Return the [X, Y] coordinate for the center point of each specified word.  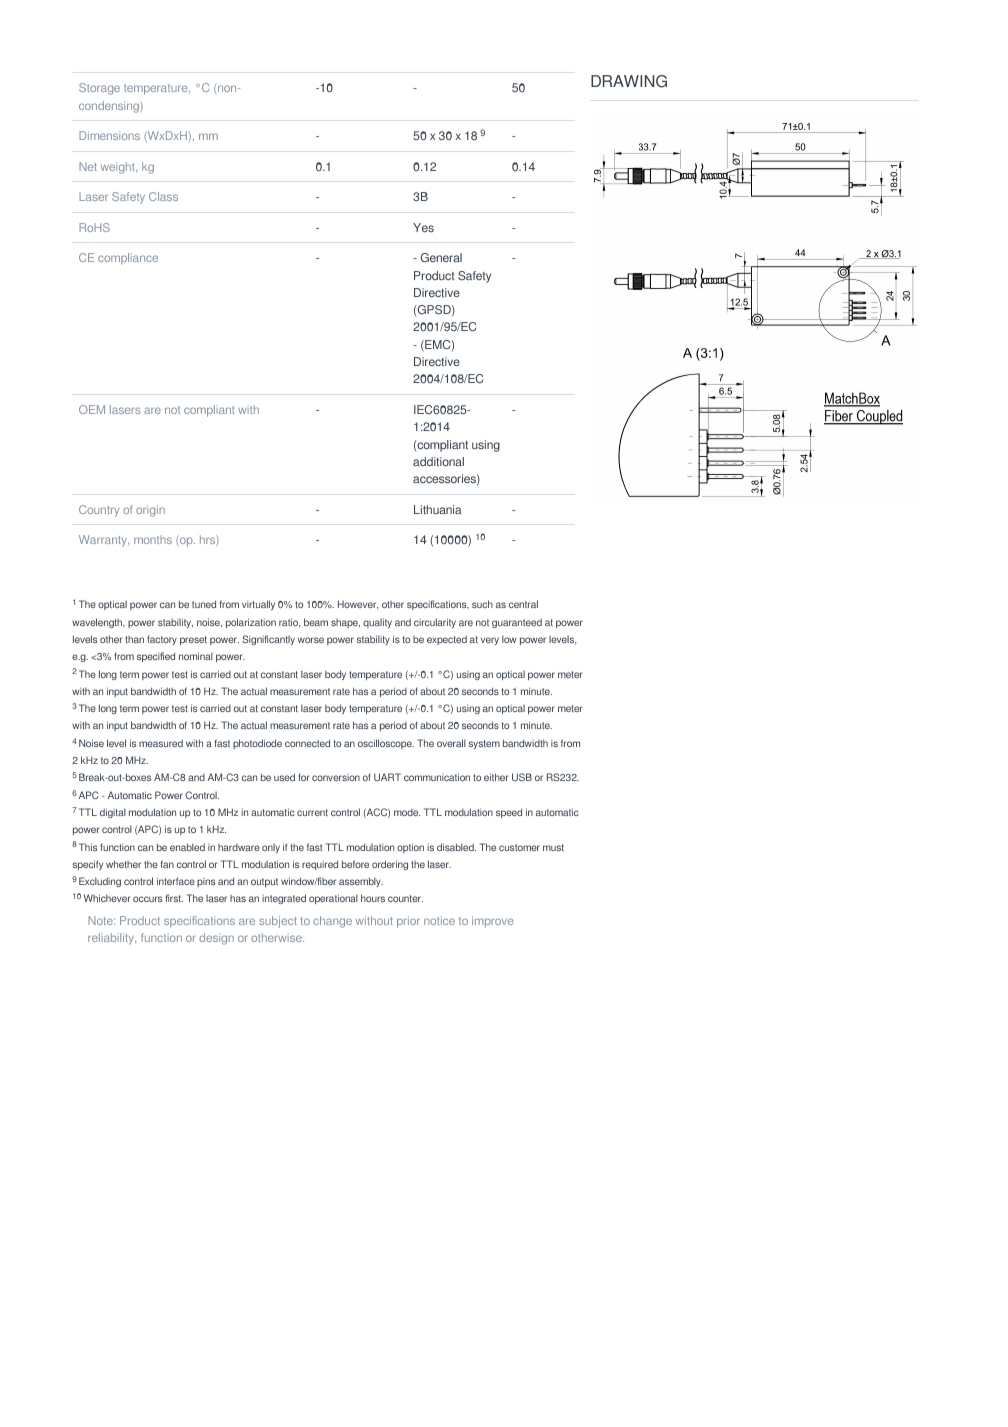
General [441, 257]
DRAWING [629, 81]
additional [438, 461]
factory [162, 640]
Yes [423, 227]
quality [377, 623]
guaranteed [517, 623]
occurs [147, 899]
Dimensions [109, 135]
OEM [92, 409]
